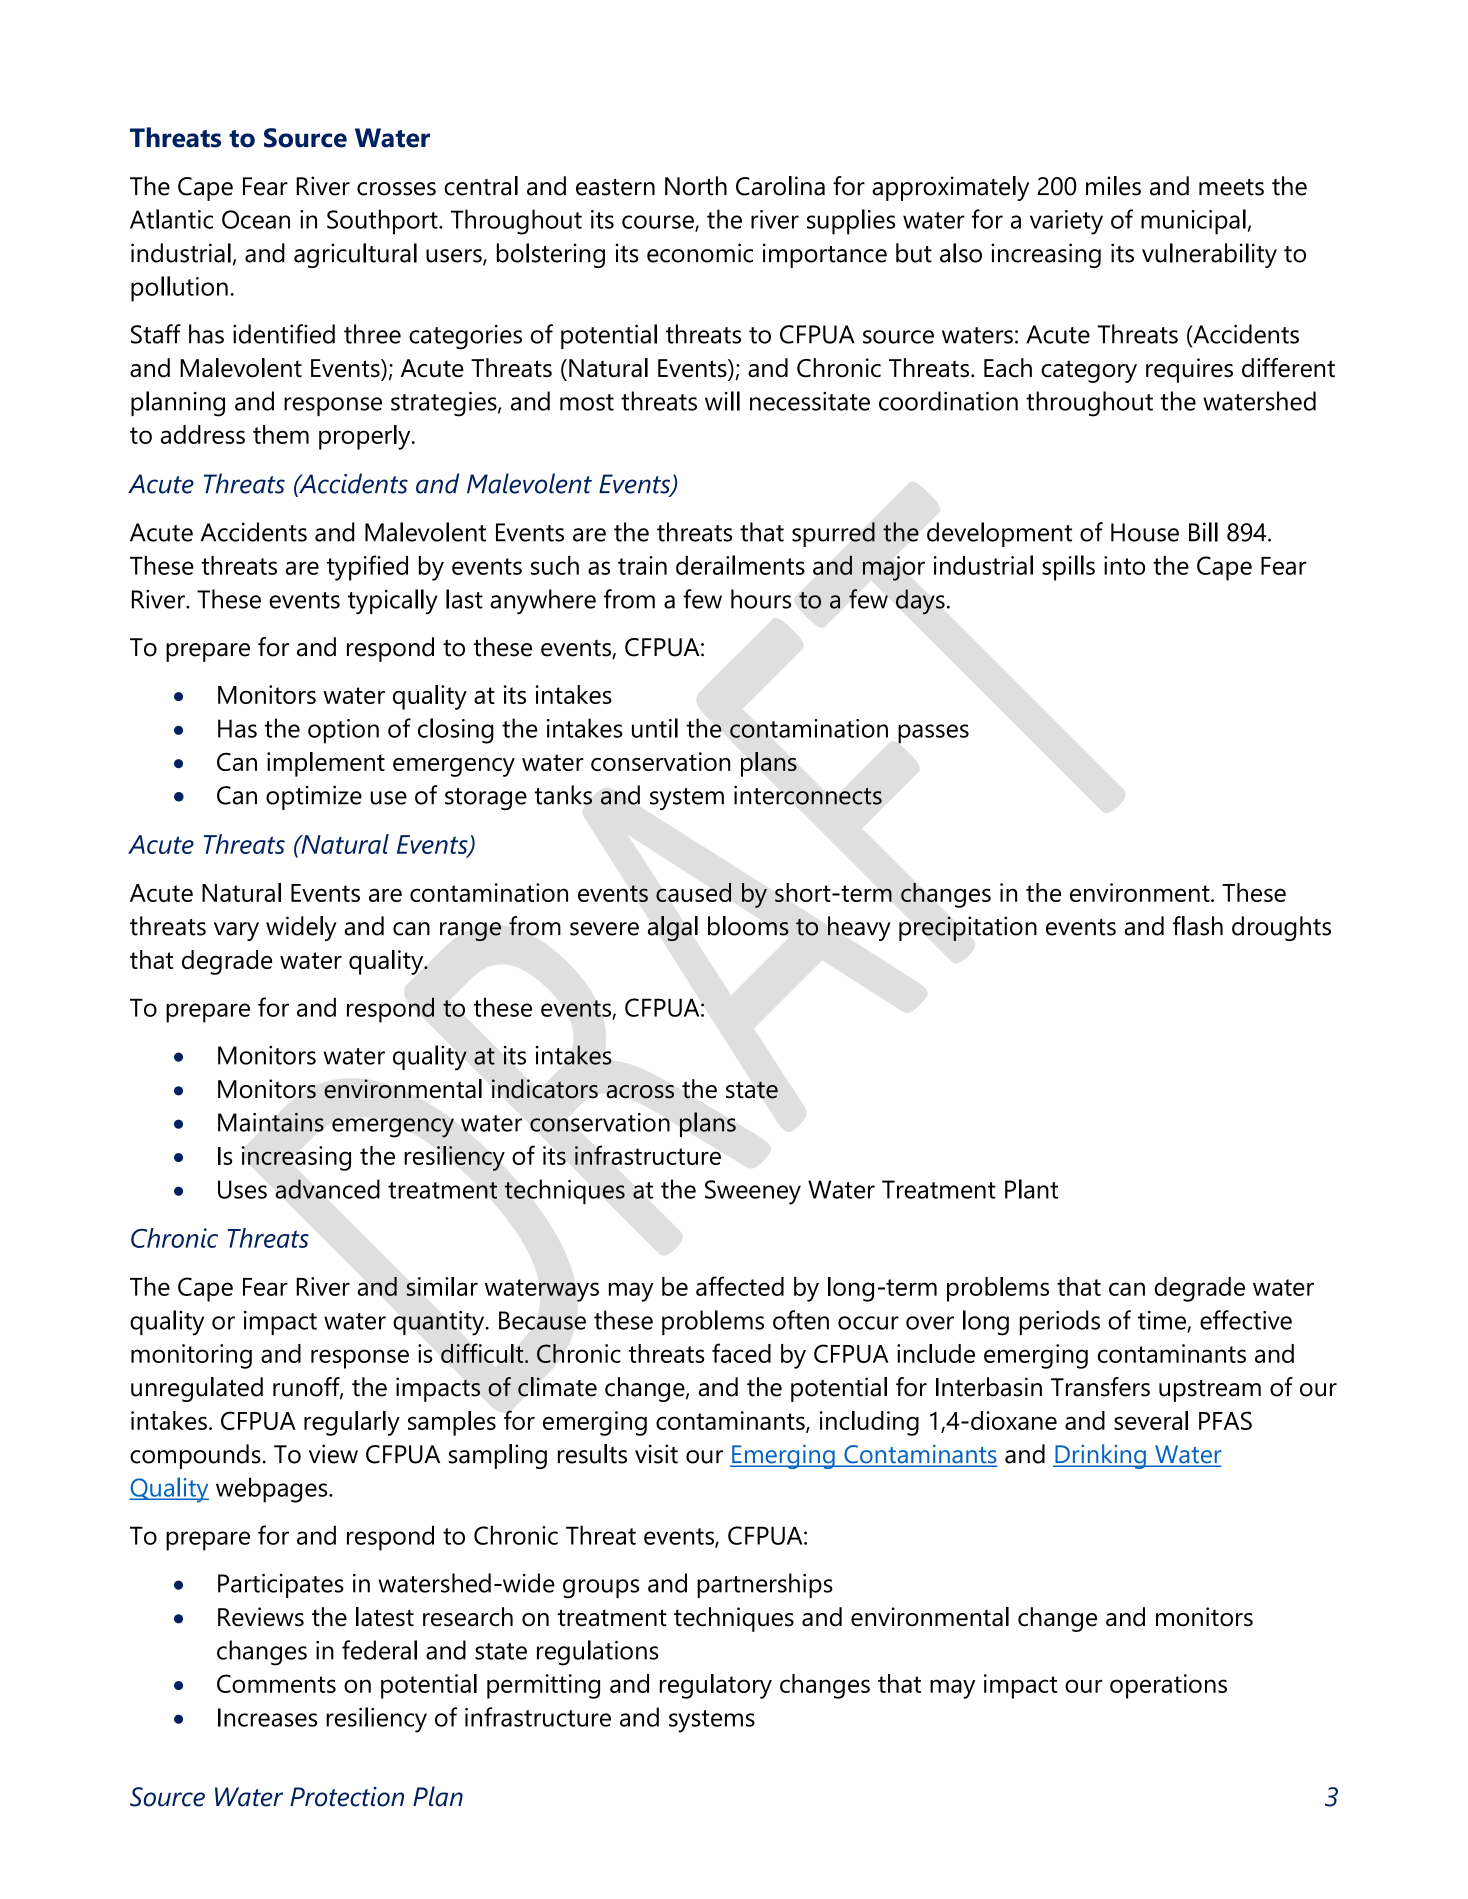 The height and width of the screenshot is (1899, 1468). What do you see at coordinates (352, 1423) in the screenshot?
I see `regularly` at bounding box center [352, 1423].
